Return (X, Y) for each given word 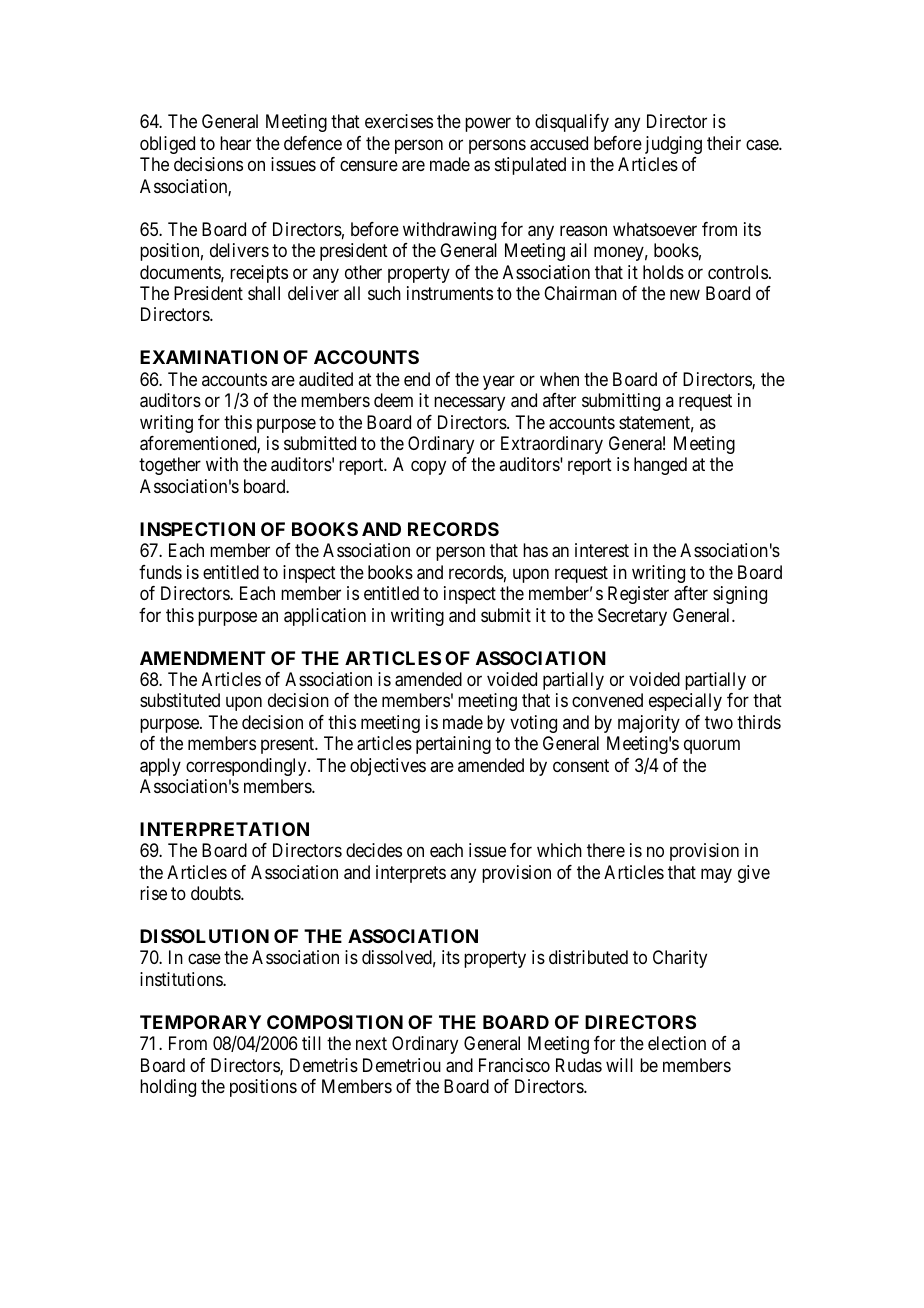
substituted (180, 700)
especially (685, 702)
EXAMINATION (209, 357)
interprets (411, 874)
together (170, 466)
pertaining (453, 745)
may (716, 875)
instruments (450, 293)
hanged (660, 466)
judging (673, 145)
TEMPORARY (200, 1022)
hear (235, 143)
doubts (216, 893)
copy (428, 468)
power (488, 125)
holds (663, 272)
